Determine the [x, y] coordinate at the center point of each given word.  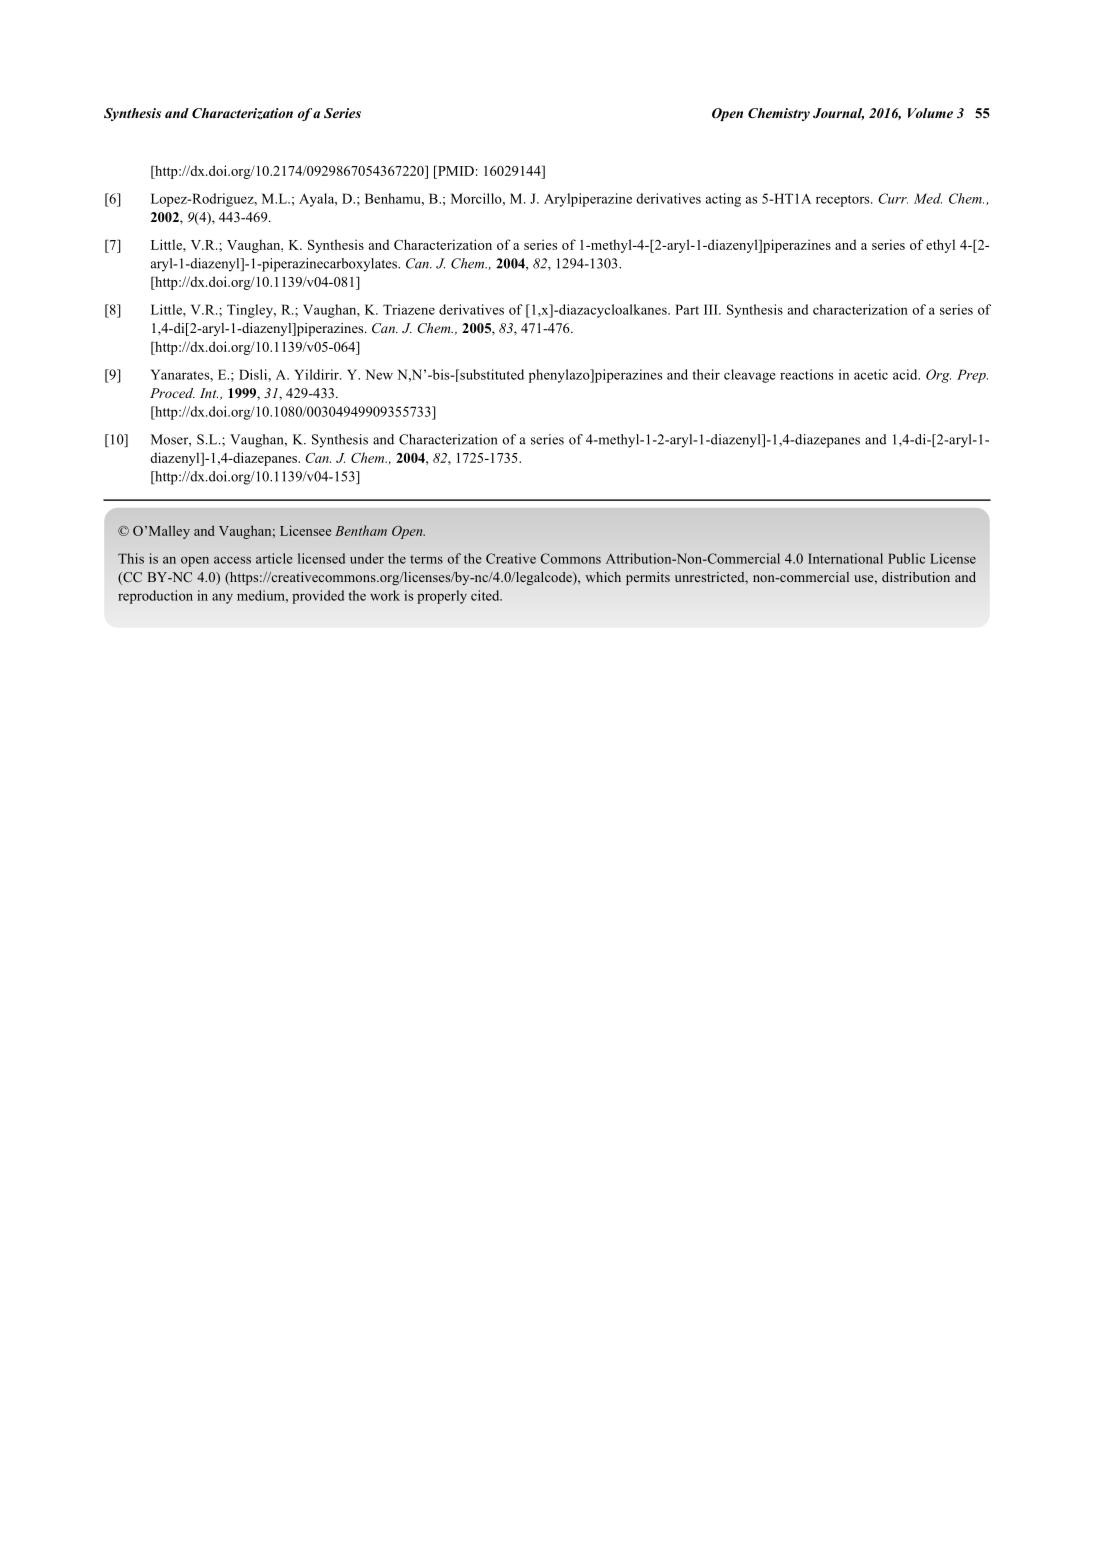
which [603, 577]
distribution [916, 577]
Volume [930, 113]
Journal [838, 114]
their [706, 374]
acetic [871, 374]
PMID [454, 170]
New [379, 374]
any [222, 598]
